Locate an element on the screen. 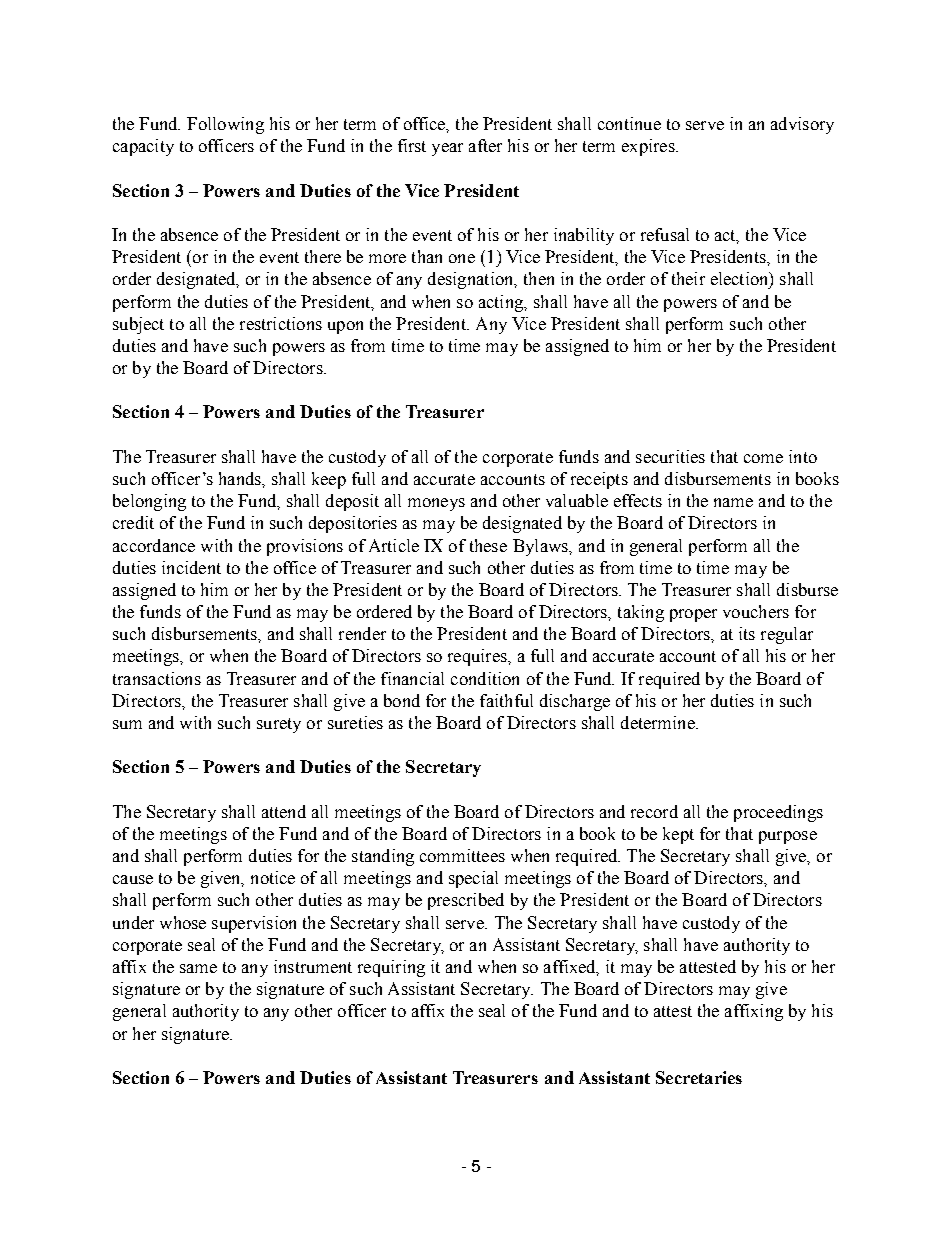 This screenshot has height=1233, width=952. their is located at coordinates (688, 278).
